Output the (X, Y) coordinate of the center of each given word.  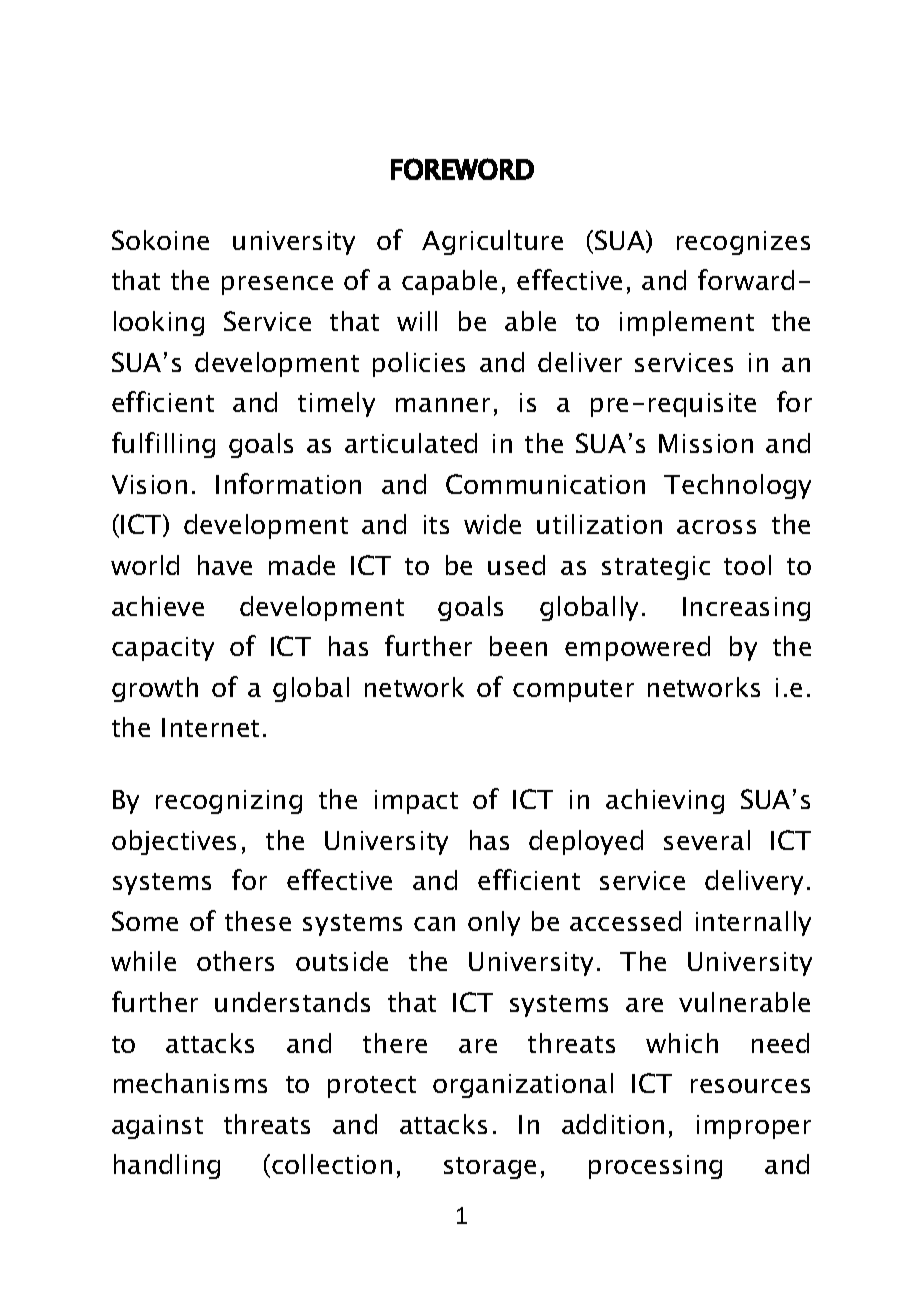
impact (416, 802)
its (436, 524)
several (707, 840)
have (225, 565)
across (716, 527)
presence (277, 285)
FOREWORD (462, 169)
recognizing (229, 802)
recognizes (743, 243)
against (157, 1127)
